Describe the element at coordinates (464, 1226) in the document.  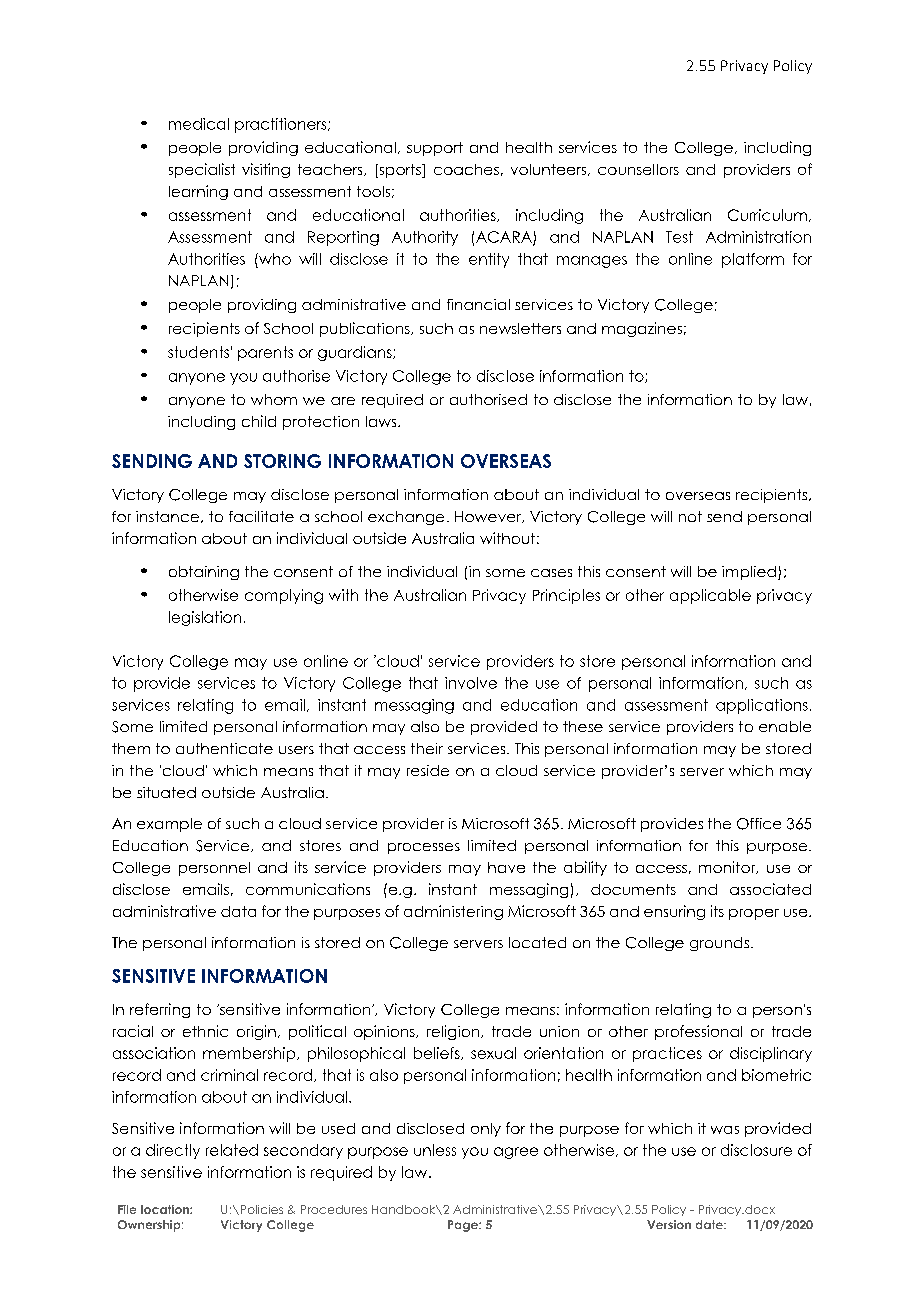
I see `Page` at that location.
